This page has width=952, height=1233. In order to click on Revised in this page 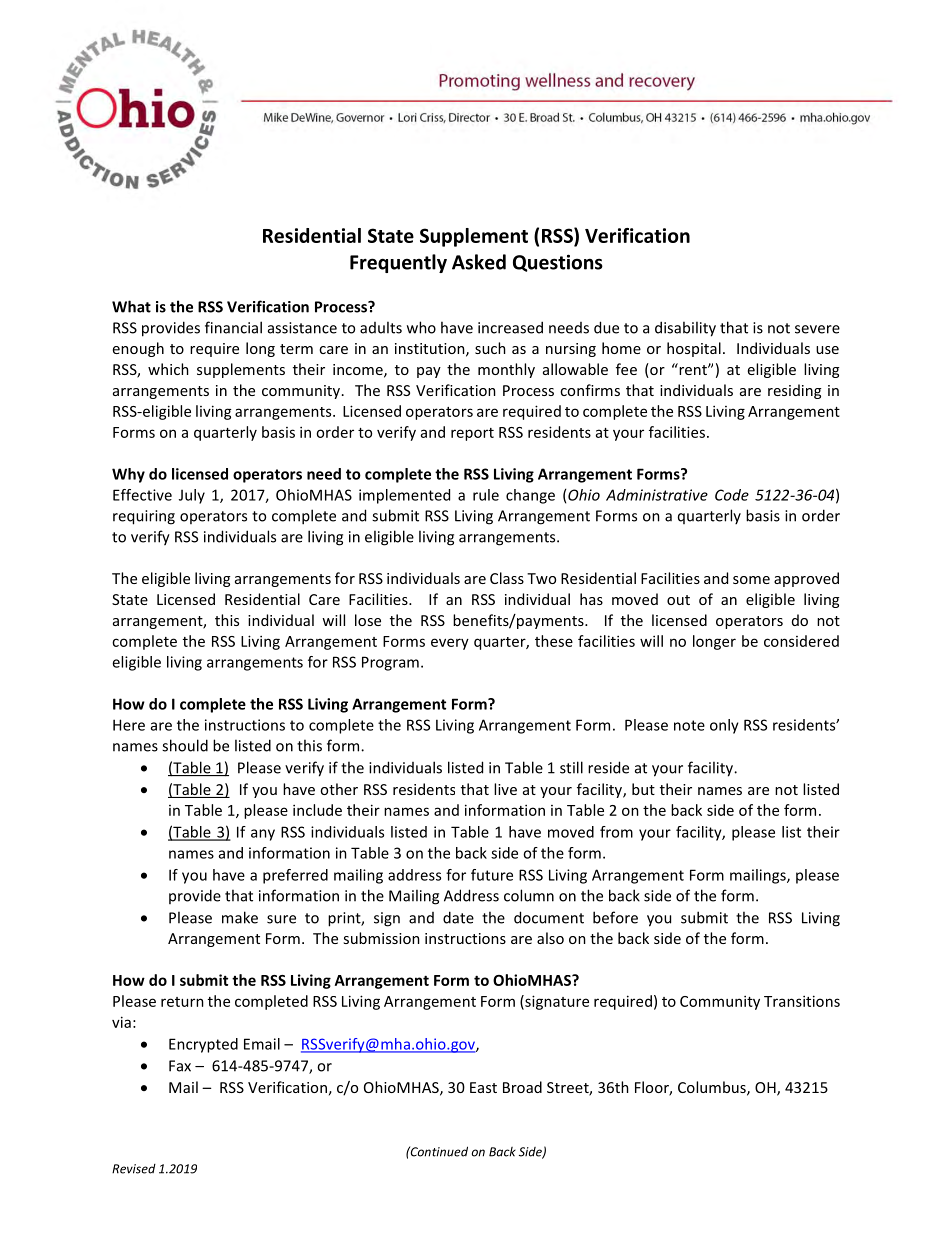, I will do `click(134, 1169)`.
